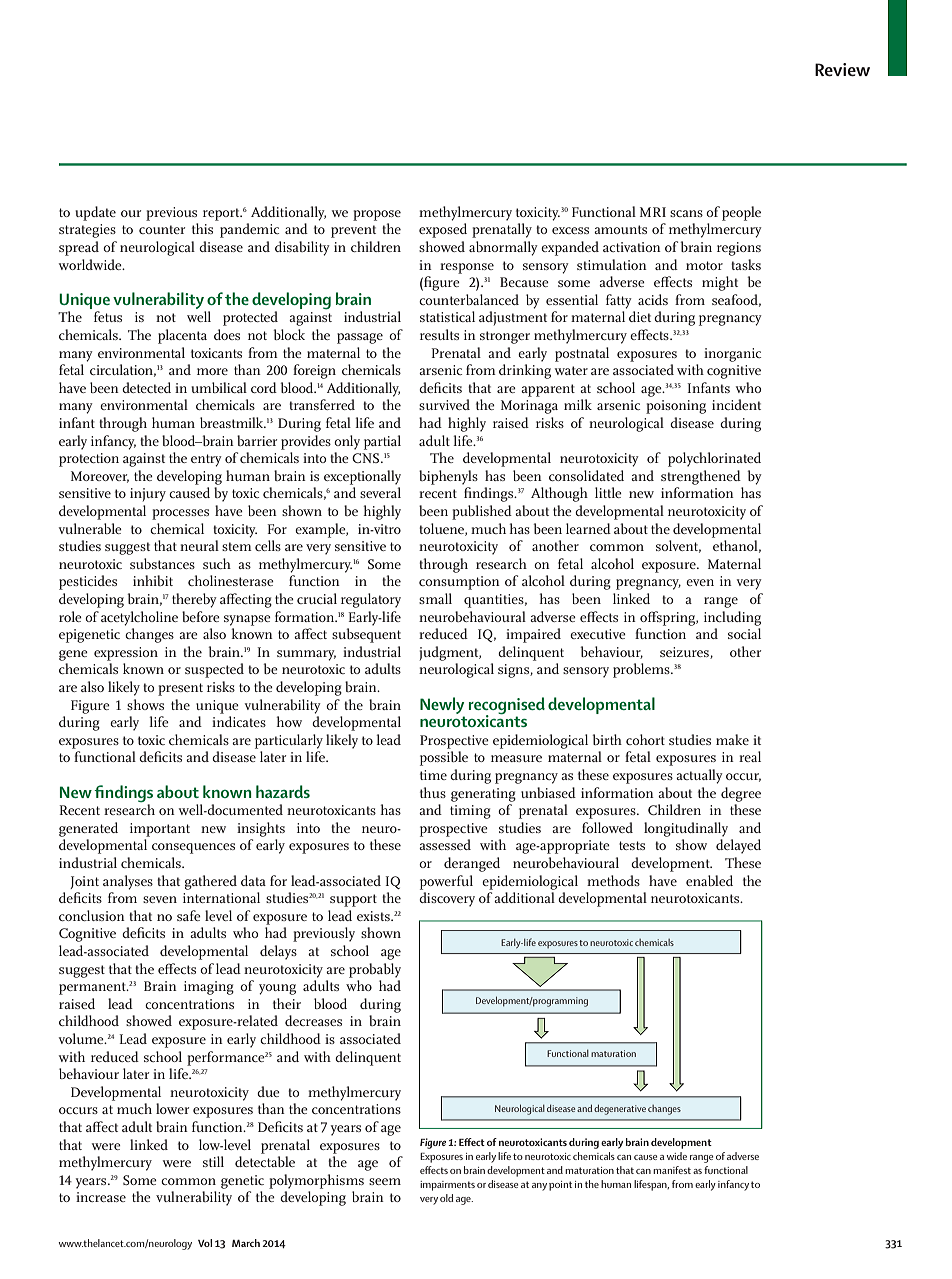 The image size is (952, 1279). I want to click on assessed, so click(445, 844).
